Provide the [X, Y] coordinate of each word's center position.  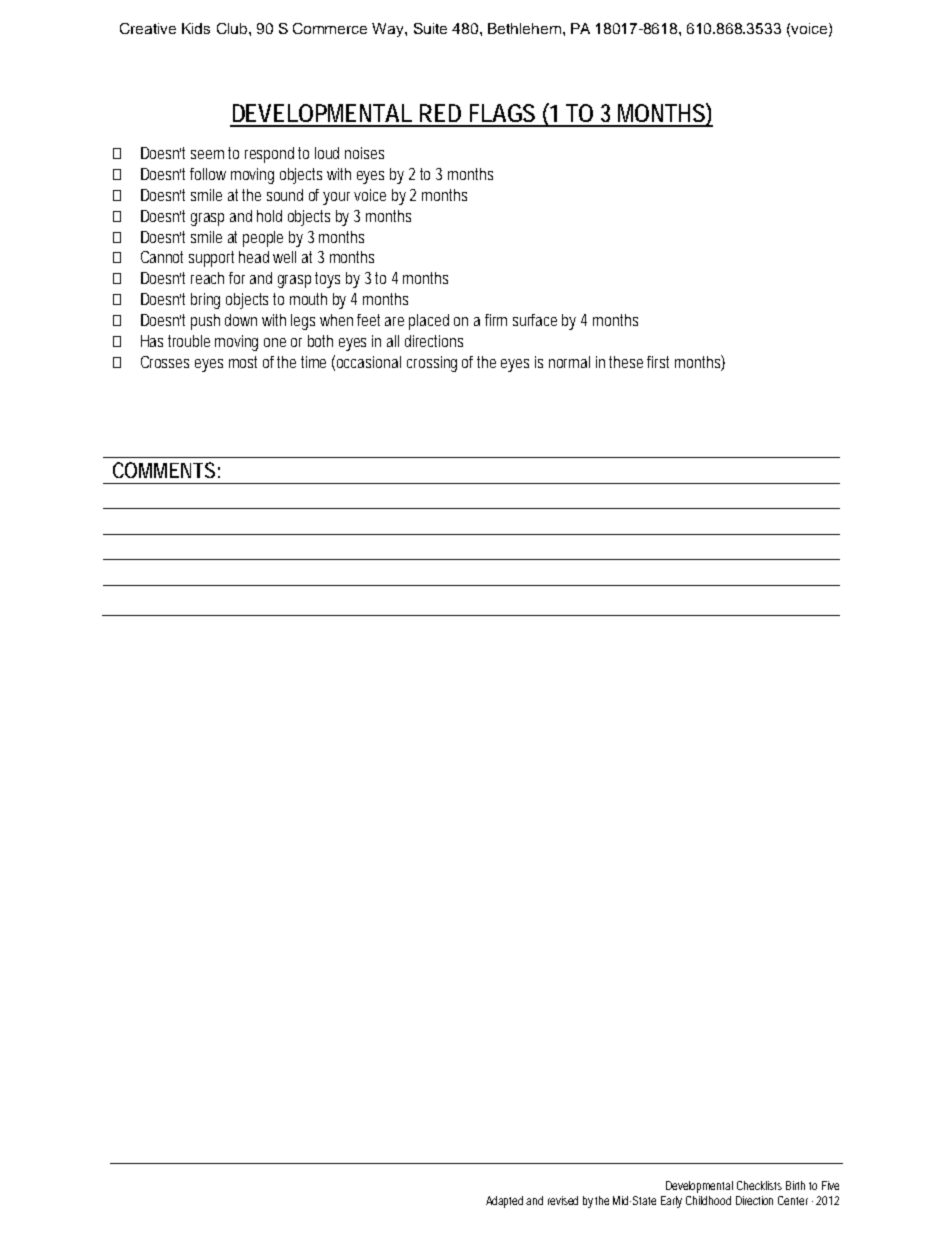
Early [671, 1202]
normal [569, 362]
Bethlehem [524, 28]
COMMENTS [164, 470]
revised [563, 1200]
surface [535, 320]
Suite [430, 28]
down [241, 320]
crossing [432, 364]
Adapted [506, 1202]
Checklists [759, 1185]
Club [233, 28]
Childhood [708, 1200]
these [628, 362]
